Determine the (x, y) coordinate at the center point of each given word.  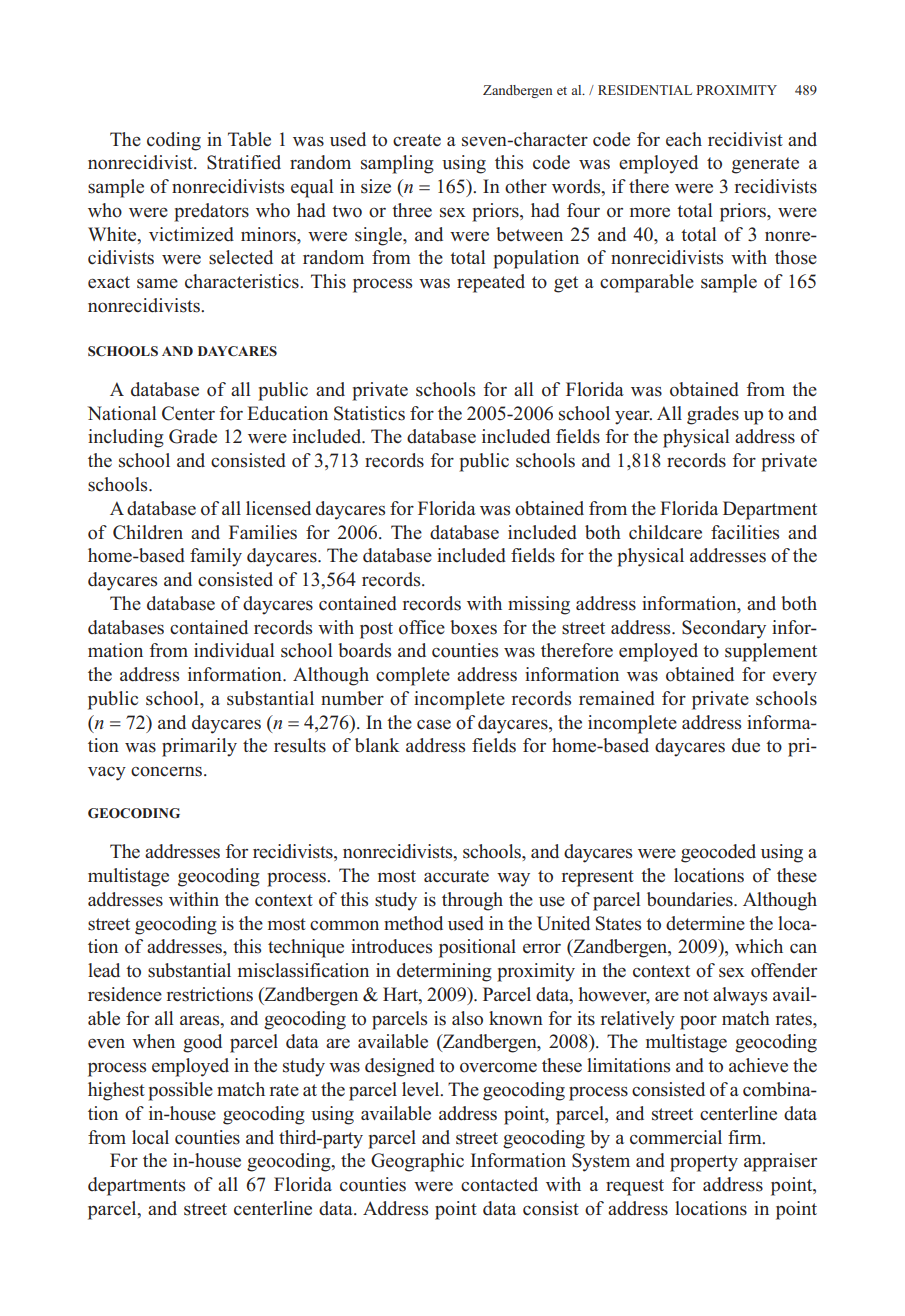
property (704, 1163)
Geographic (417, 1162)
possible (180, 1091)
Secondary (724, 629)
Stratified (244, 162)
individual (234, 650)
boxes (473, 627)
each (684, 139)
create (417, 140)
